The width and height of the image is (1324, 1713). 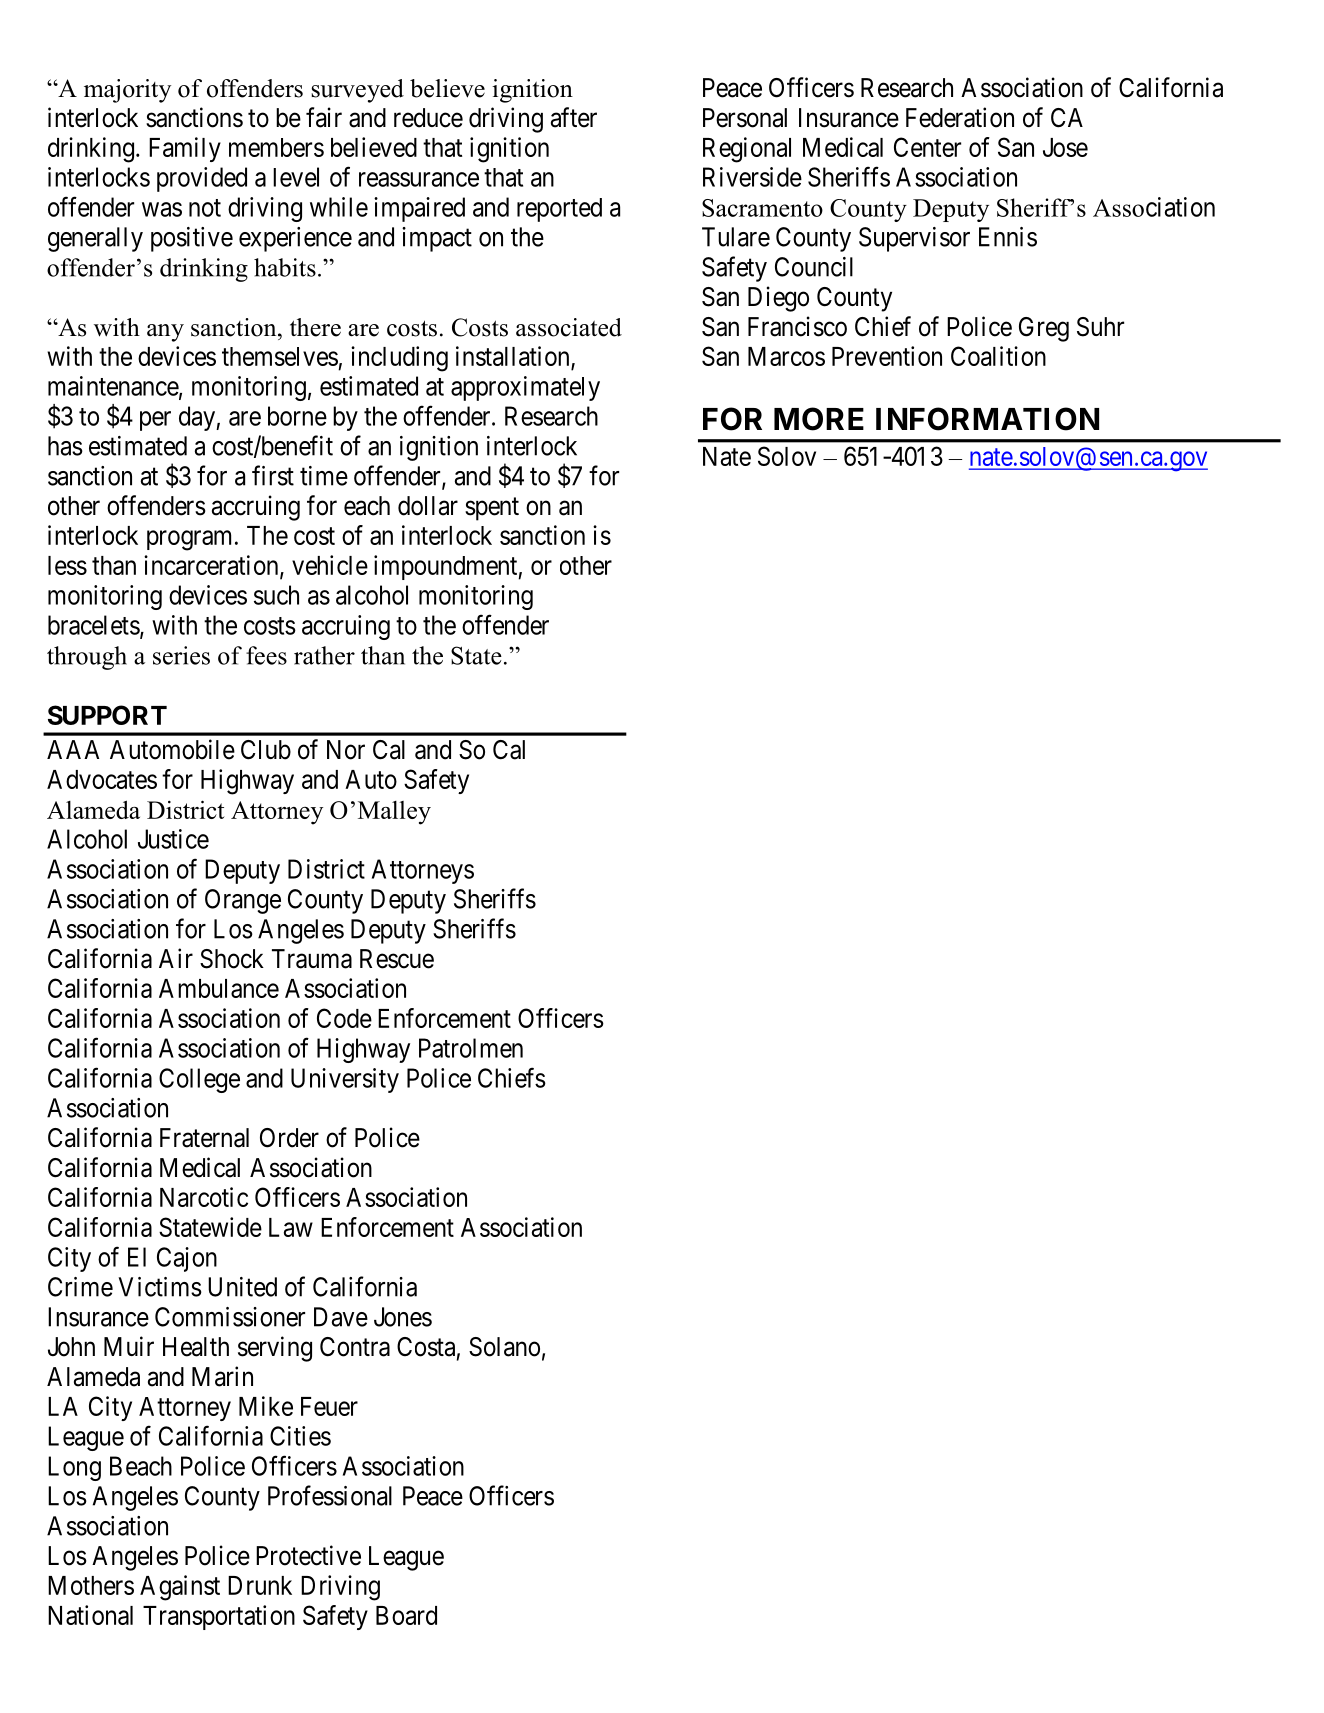 What do you see at coordinates (987, 419) in the image?
I see `INFORMATION` at bounding box center [987, 419].
